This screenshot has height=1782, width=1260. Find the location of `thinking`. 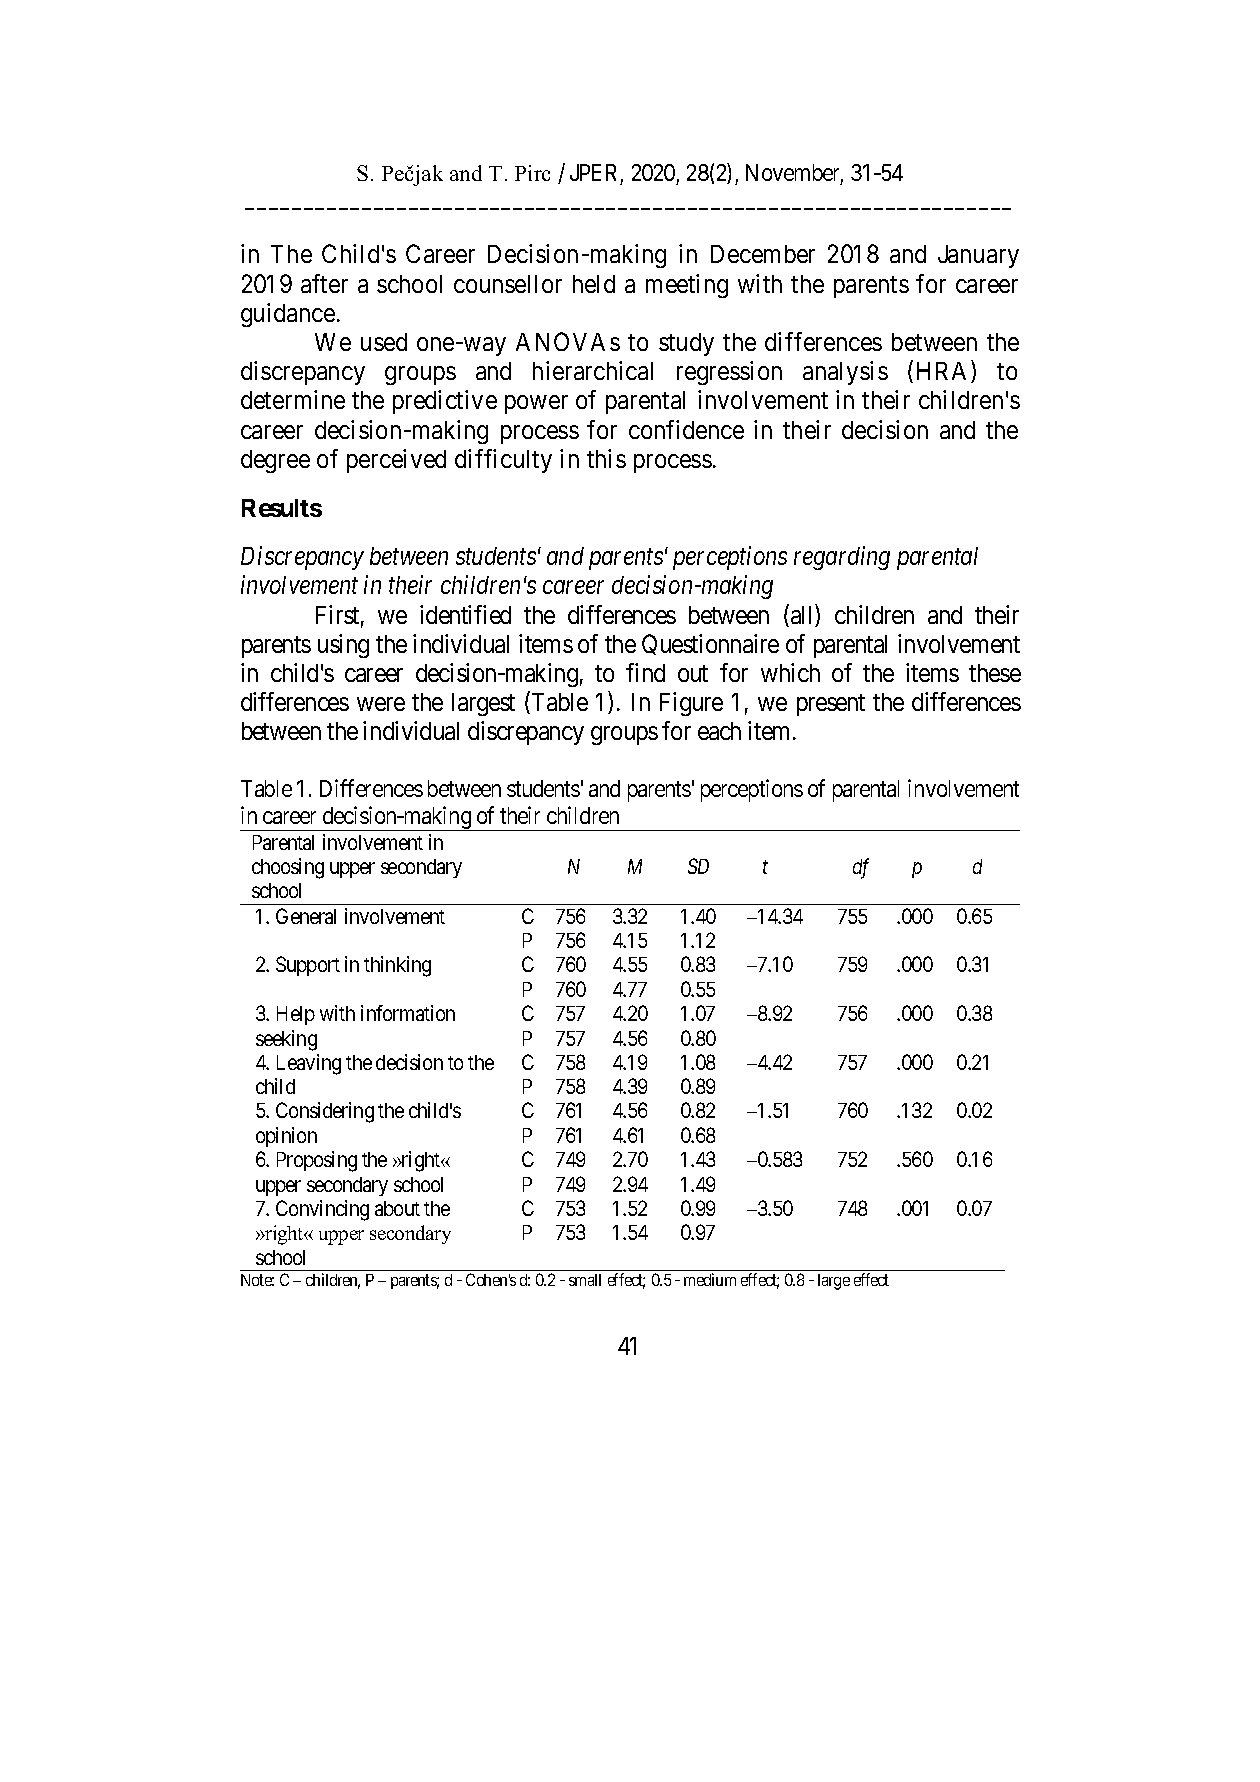

thinking is located at coordinates (397, 966).
